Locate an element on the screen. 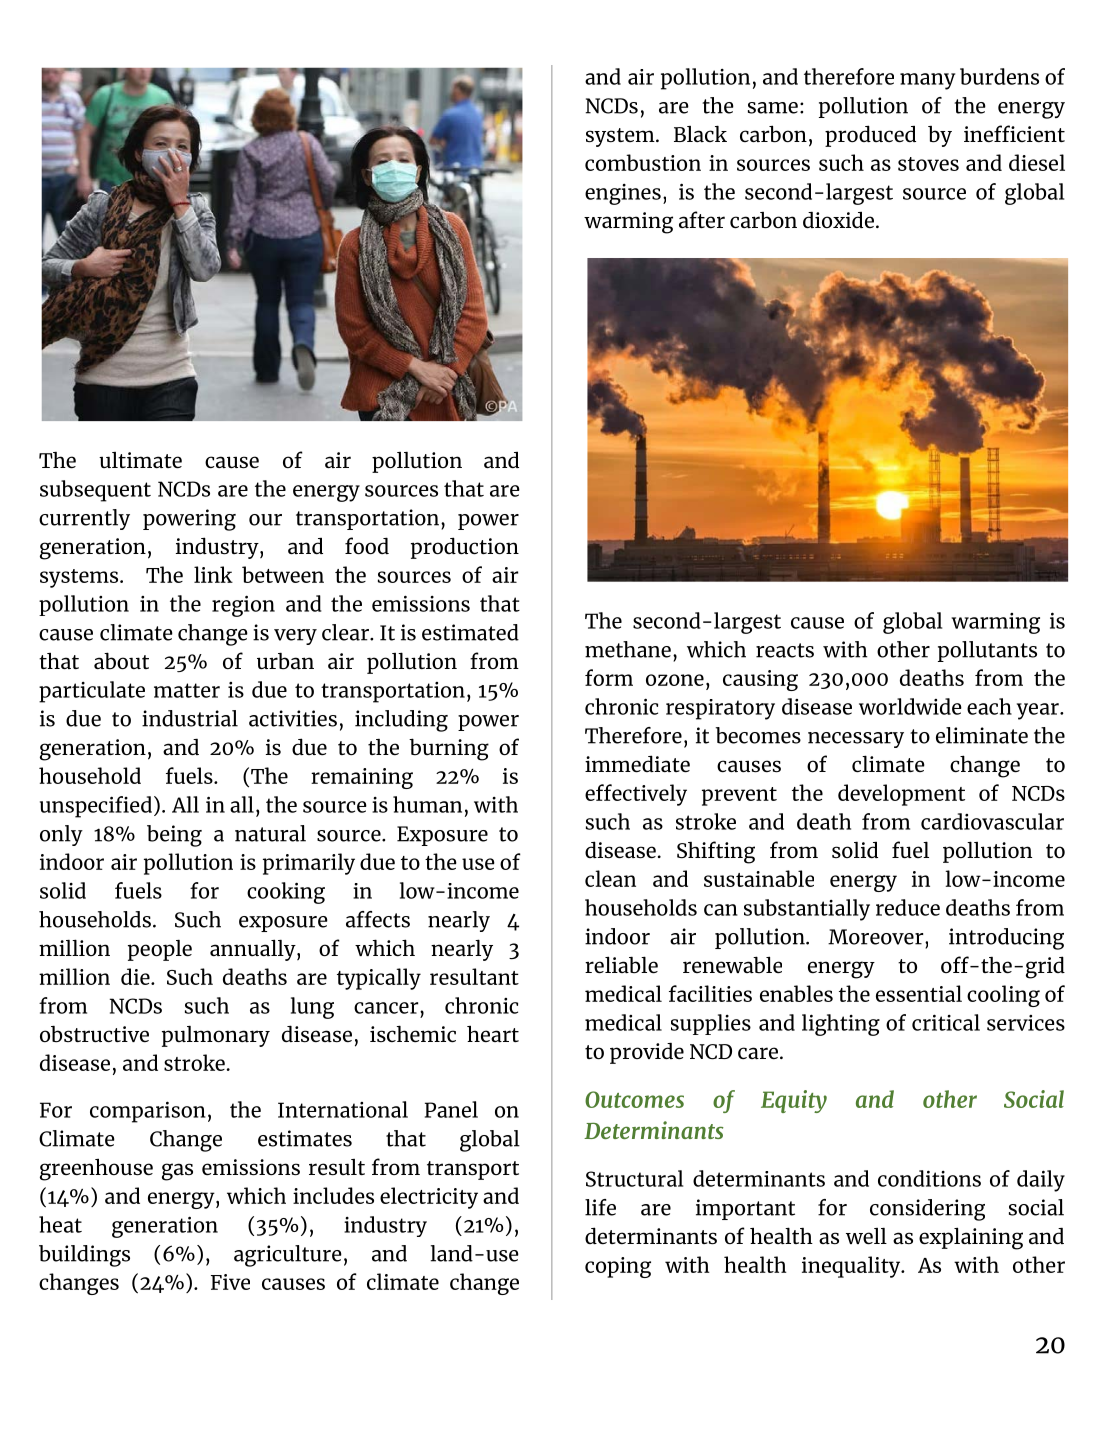  engines is located at coordinates (623, 194).
